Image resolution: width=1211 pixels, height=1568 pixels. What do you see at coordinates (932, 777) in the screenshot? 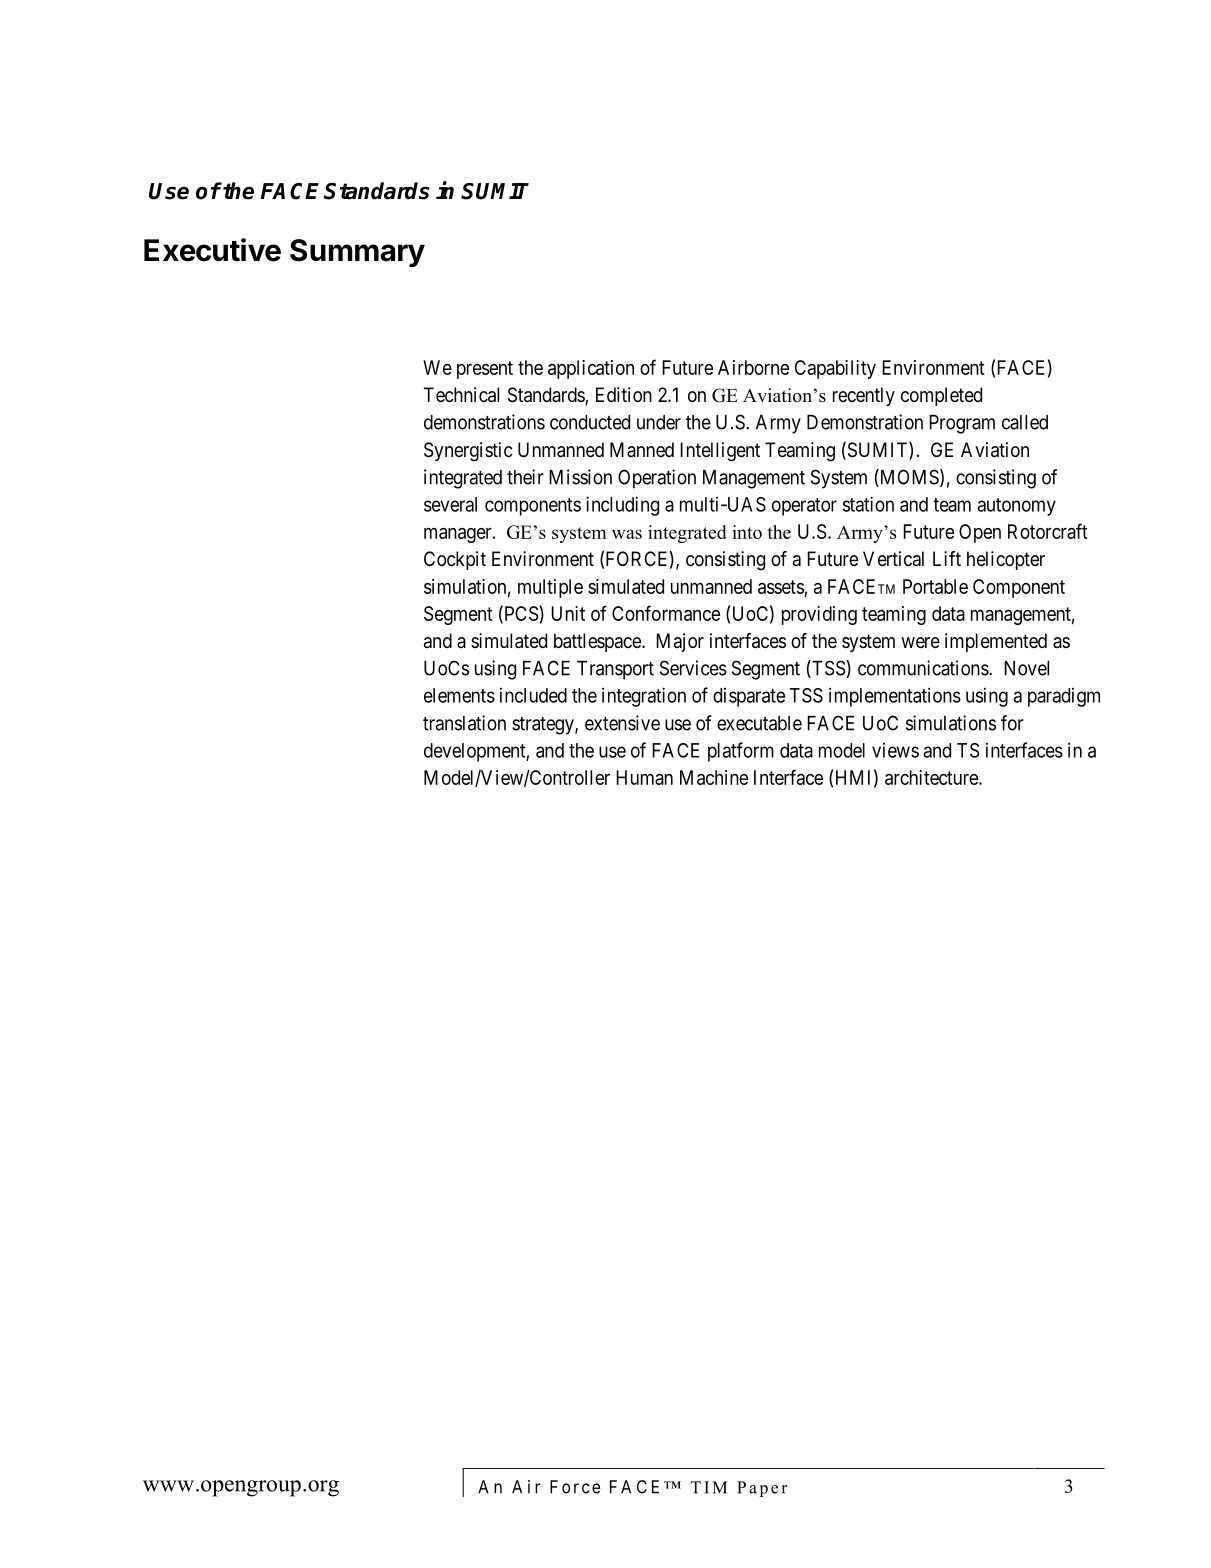
I see `architecture` at bounding box center [932, 777].
